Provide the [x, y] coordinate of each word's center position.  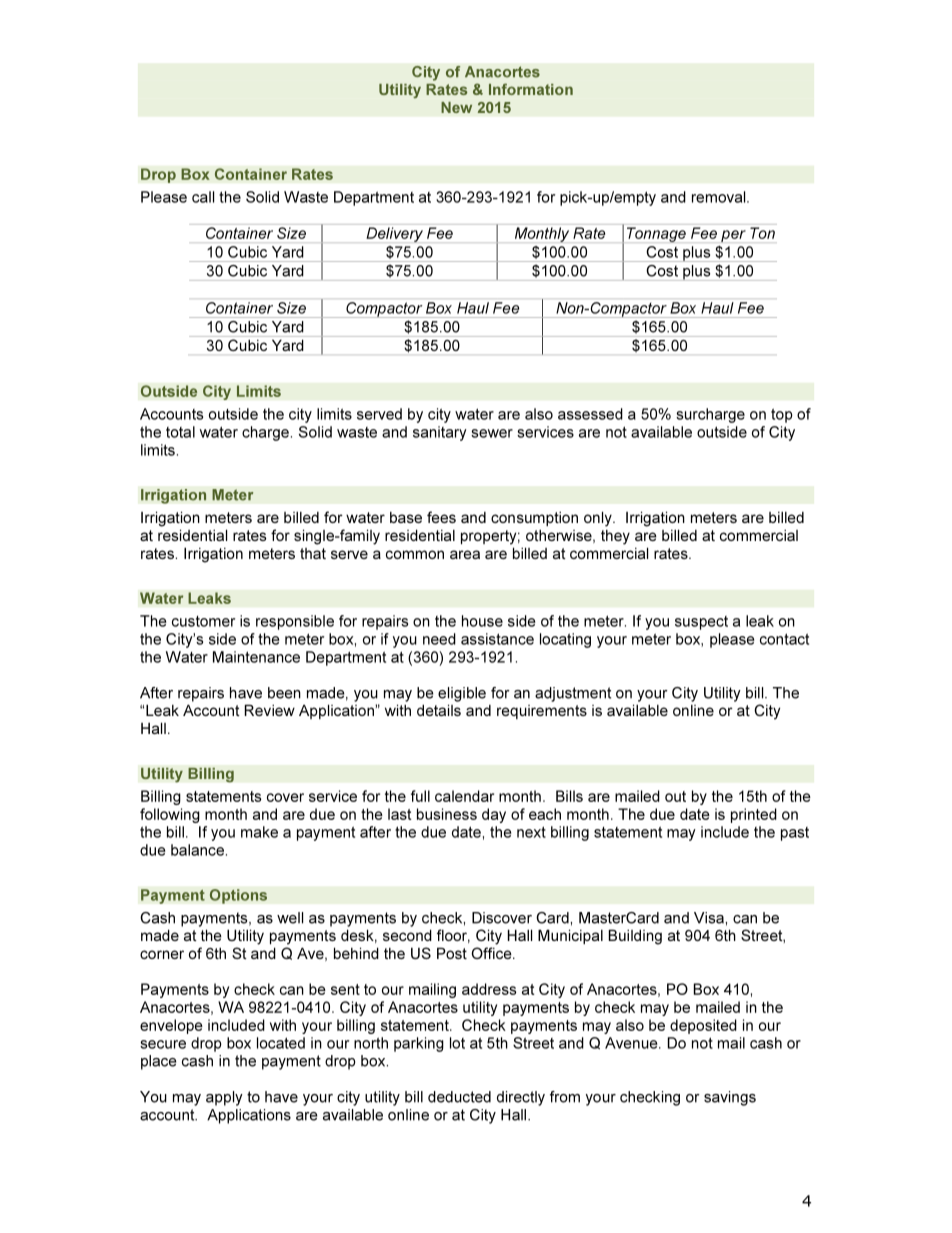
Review [270, 710]
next [531, 832]
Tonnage [656, 234]
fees [441, 517]
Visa [709, 918]
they [615, 537]
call [203, 197]
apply [224, 1098]
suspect [701, 623]
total [180, 432]
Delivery [394, 234]
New [456, 107]
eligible [462, 694]
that [313, 553]
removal [720, 197]
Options [238, 896]
